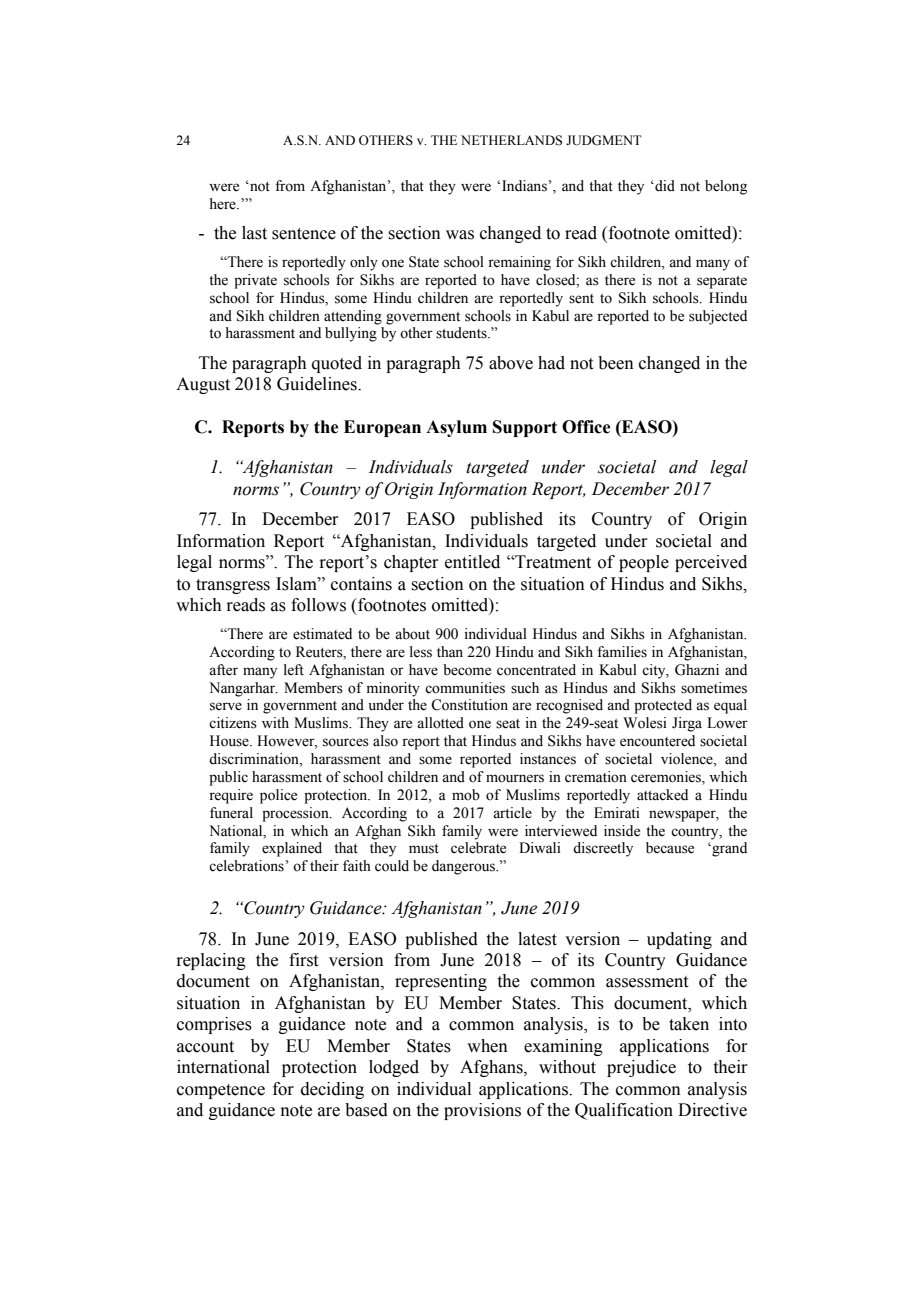 This screenshot has width=924, height=1308. Describe the element at coordinates (221, 1091) in the screenshot. I see `competence` at that location.
